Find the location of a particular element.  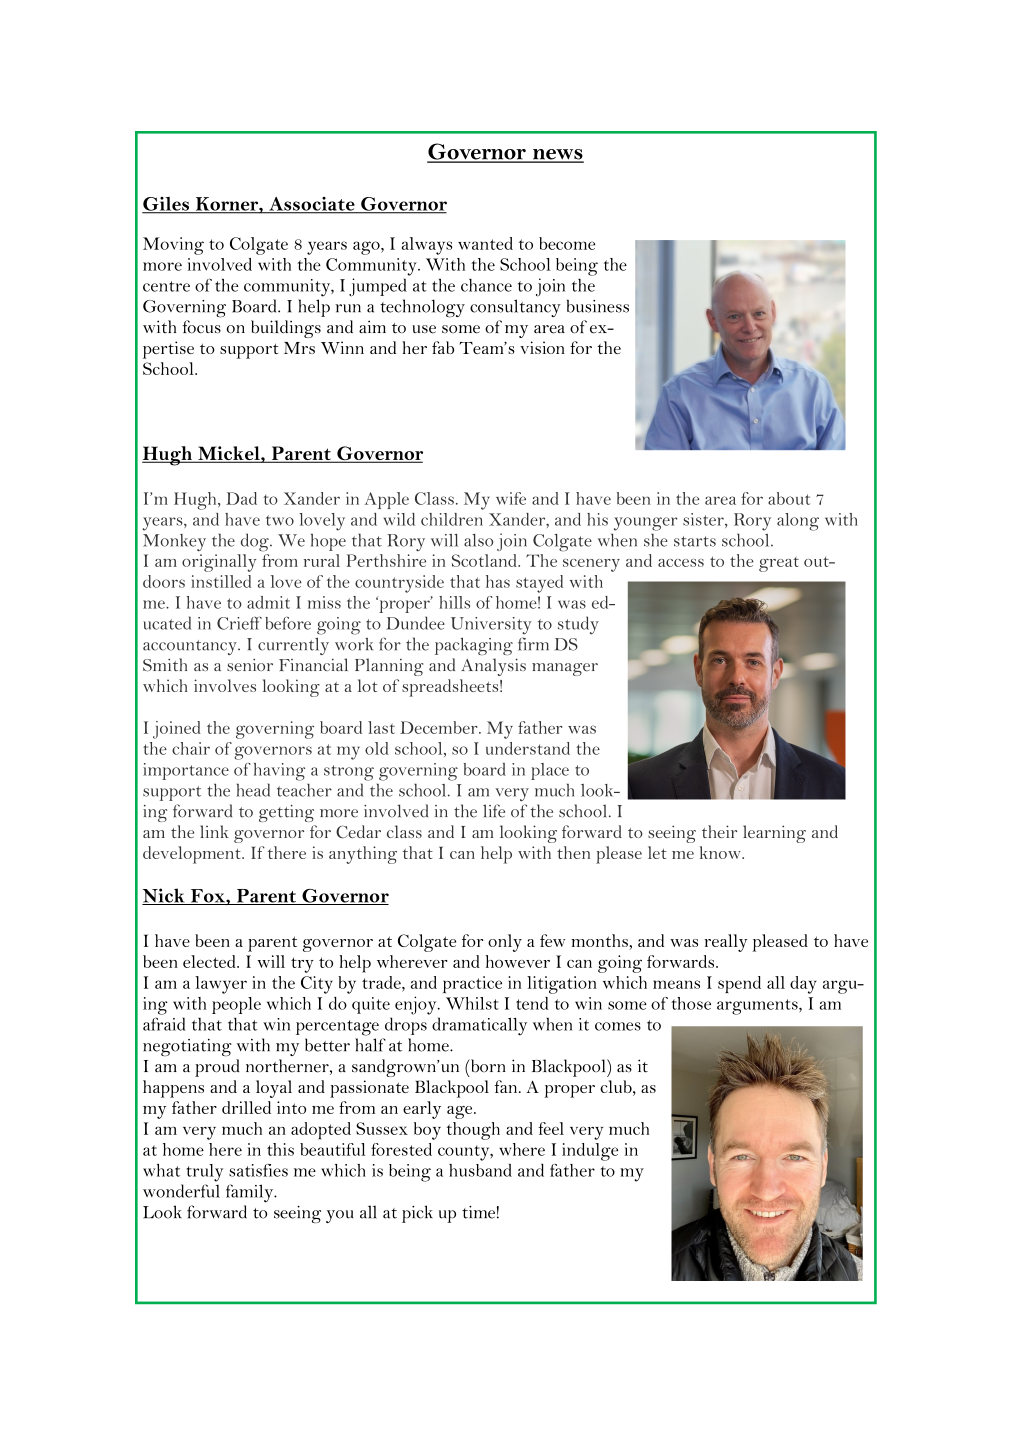

Giles is located at coordinates (166, 205).
